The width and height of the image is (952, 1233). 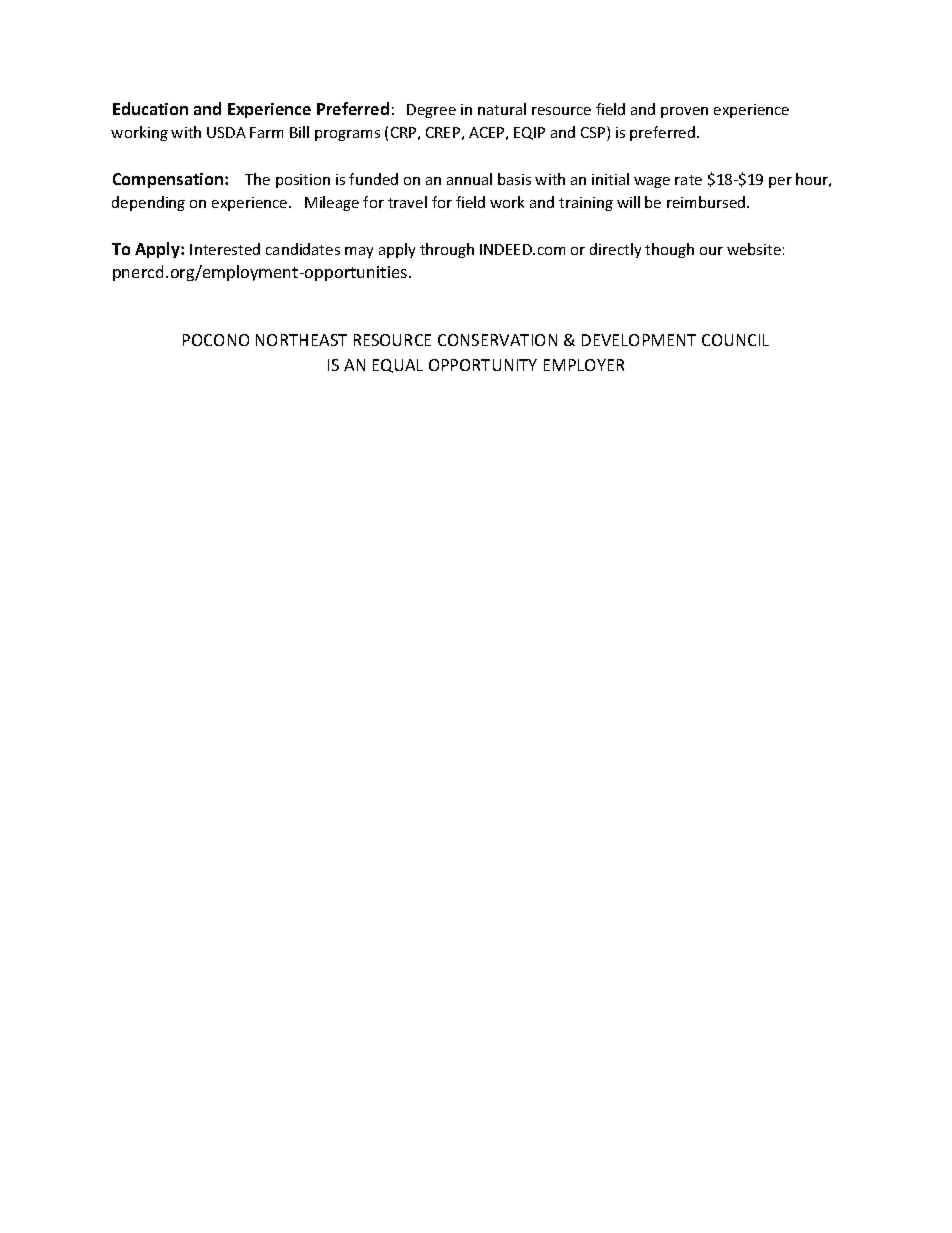 I want to click on OPPORTUNITY, so click(x=483, y=365).
